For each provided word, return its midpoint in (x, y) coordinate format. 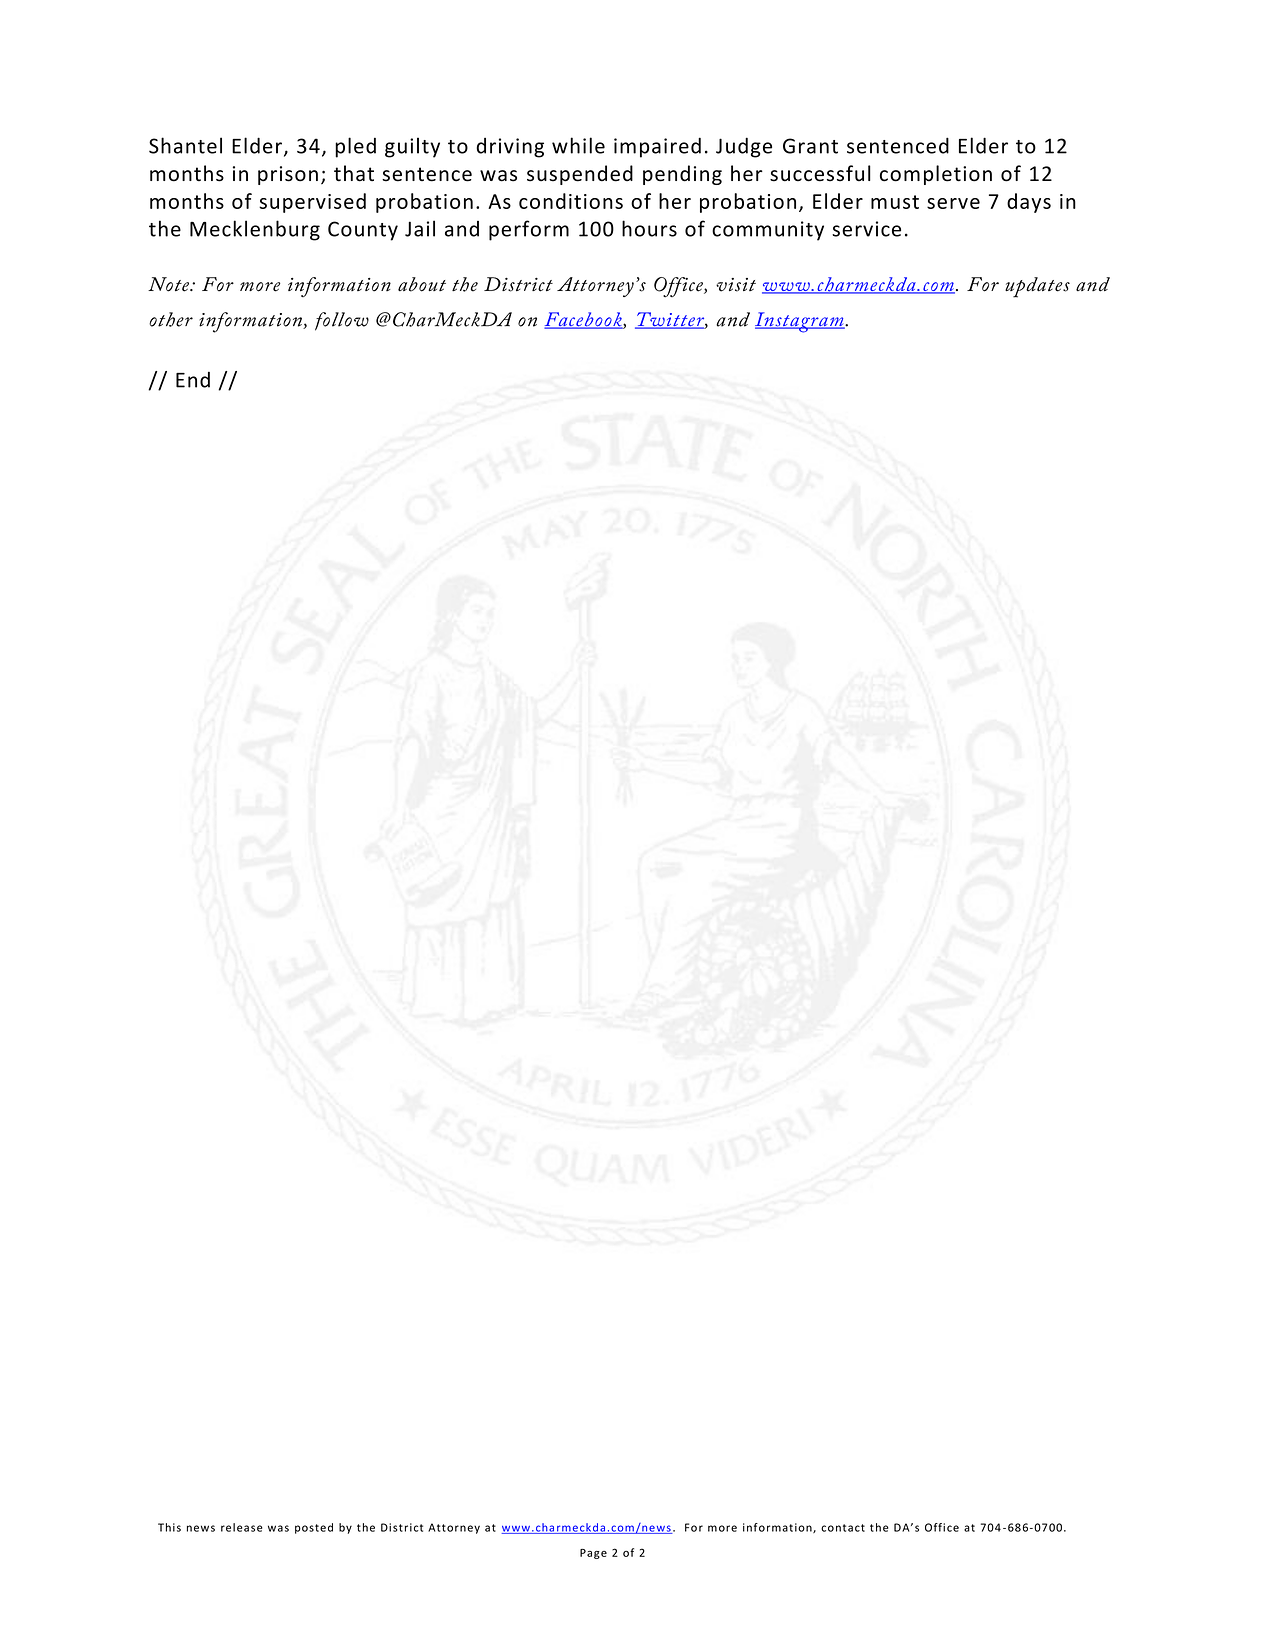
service (866, 229)
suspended (580, 175)
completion (936, 175)
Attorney (454, 1528)
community (768, 231)
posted (314, 1528)
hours (649, 228)
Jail (420, 228)
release (241, 1527)
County (363, 231)
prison (288, 175)
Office (942, 1527)
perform (529, 230)
